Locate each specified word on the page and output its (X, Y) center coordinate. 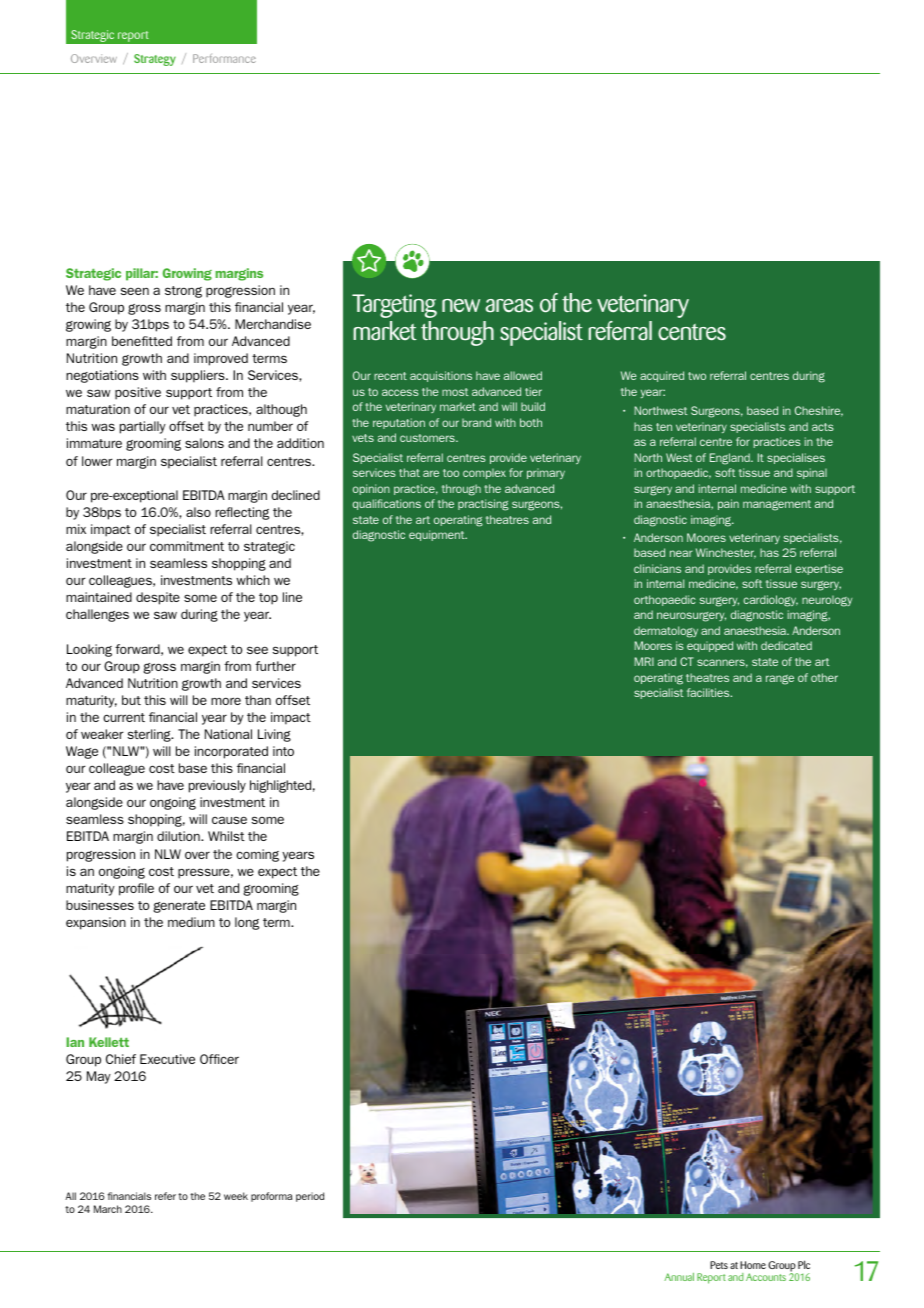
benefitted (142, 341)
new (461, 305)
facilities (709, 692)
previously (217, 786)
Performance (224, 58)
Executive (167, 1059)
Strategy (155, 60)
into (283, 751)
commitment (187, 546)
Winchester (726, 553)
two (697, 376)
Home (753, 1265)
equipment (438, 535)
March (108, 1209)
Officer (219, 1059)
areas (509, 306)
